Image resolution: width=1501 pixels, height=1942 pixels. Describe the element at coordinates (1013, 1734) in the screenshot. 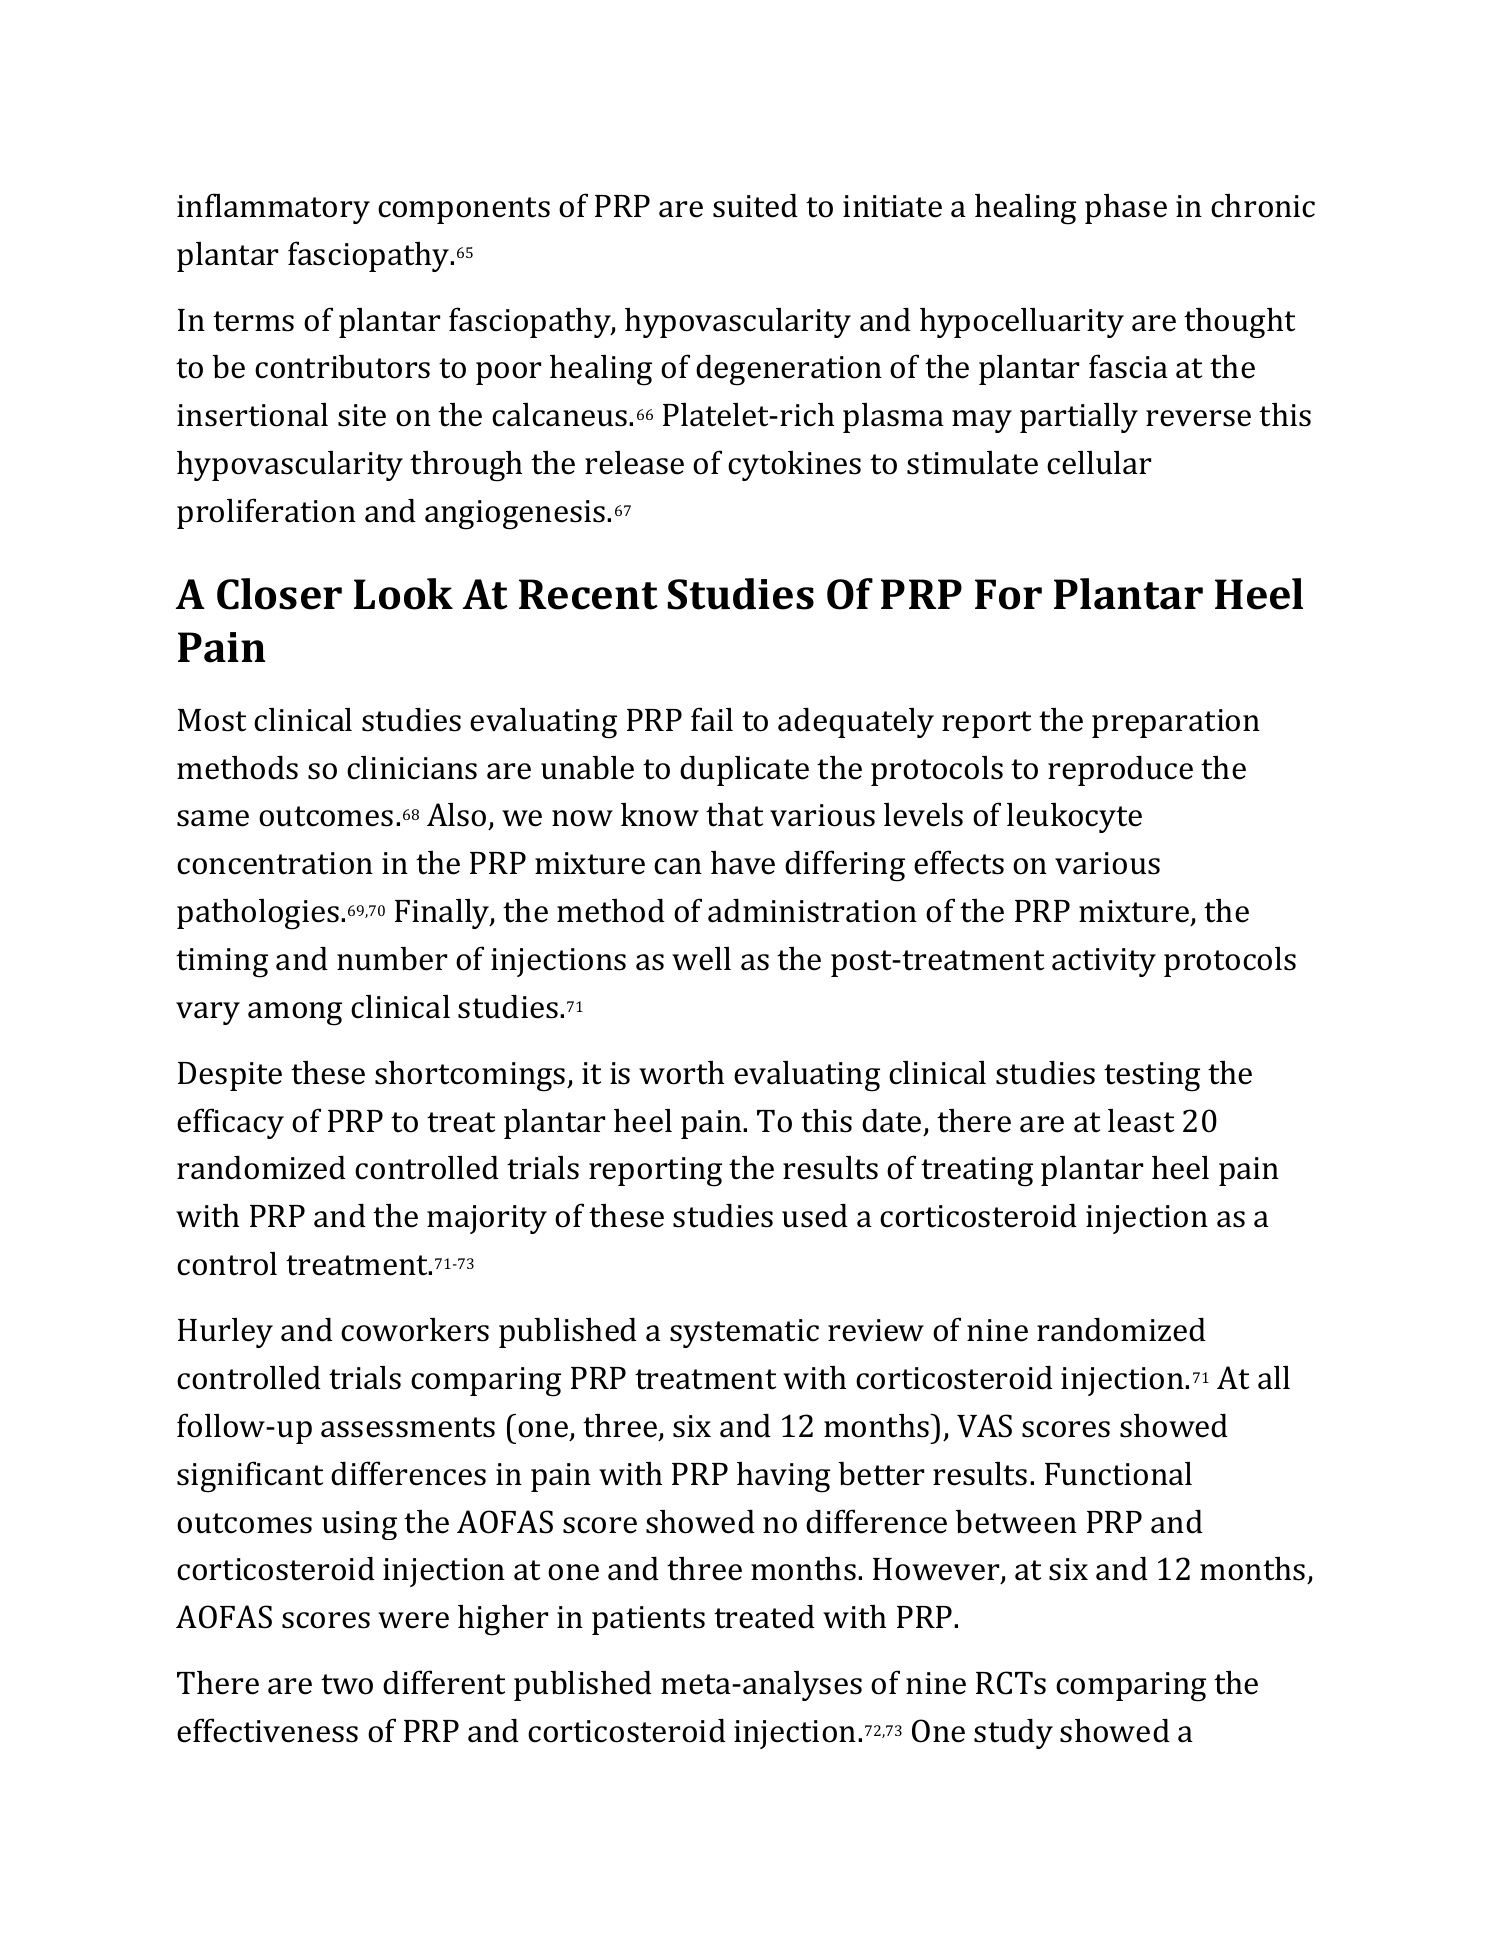

I see `study` at that location.
